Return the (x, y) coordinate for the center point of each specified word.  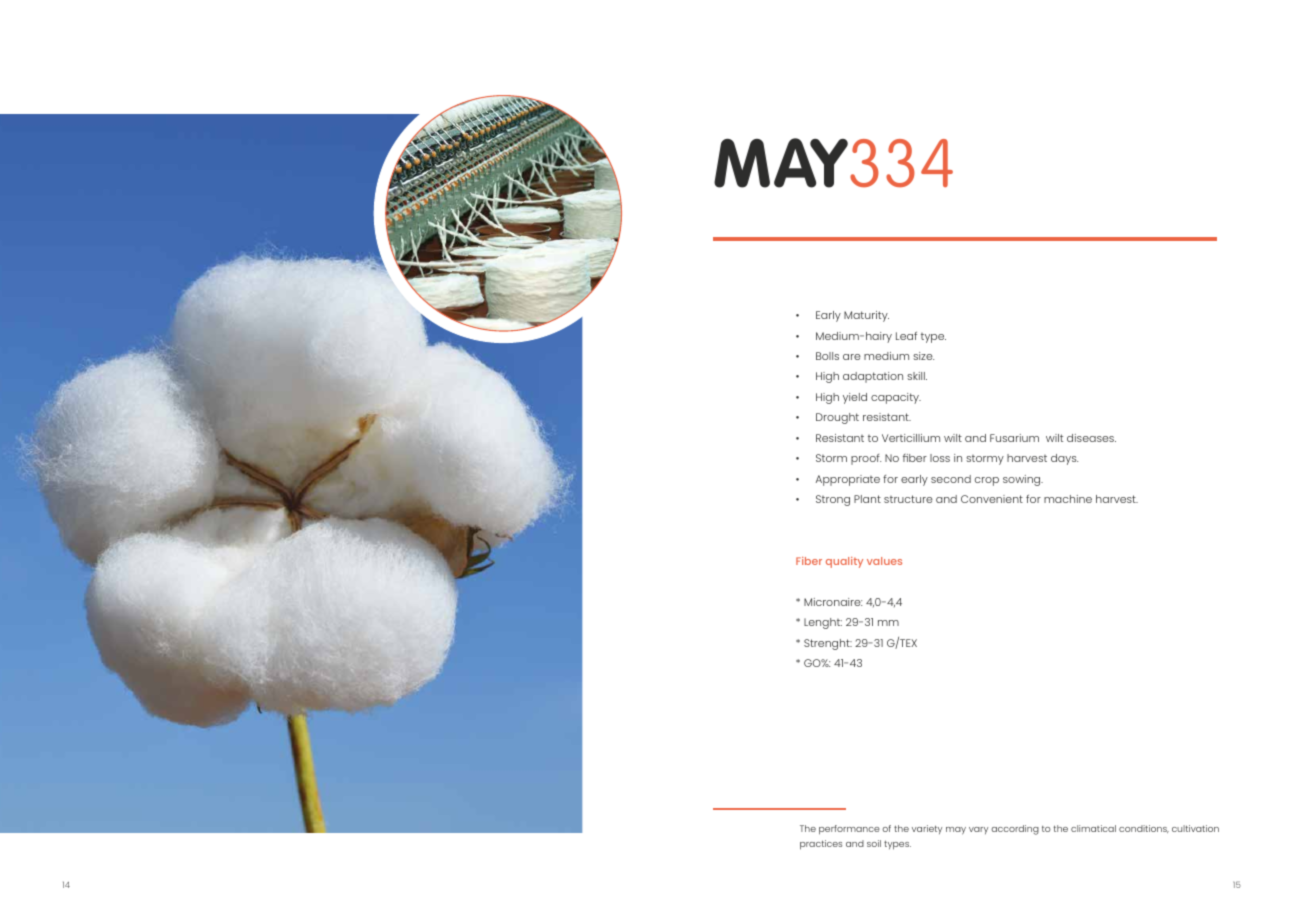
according (1015, 830)
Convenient (992, 499)
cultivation (1195, 828)
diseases (1091, 438)
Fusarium (1014, 438)
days (1064, 459)
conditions (1144, 829)
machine (1068, 499)
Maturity (866, 316)
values (884, 561)
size (923, 356)
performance (849, 830)
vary (978, 830)
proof (866, 459)
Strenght (828, 644)
